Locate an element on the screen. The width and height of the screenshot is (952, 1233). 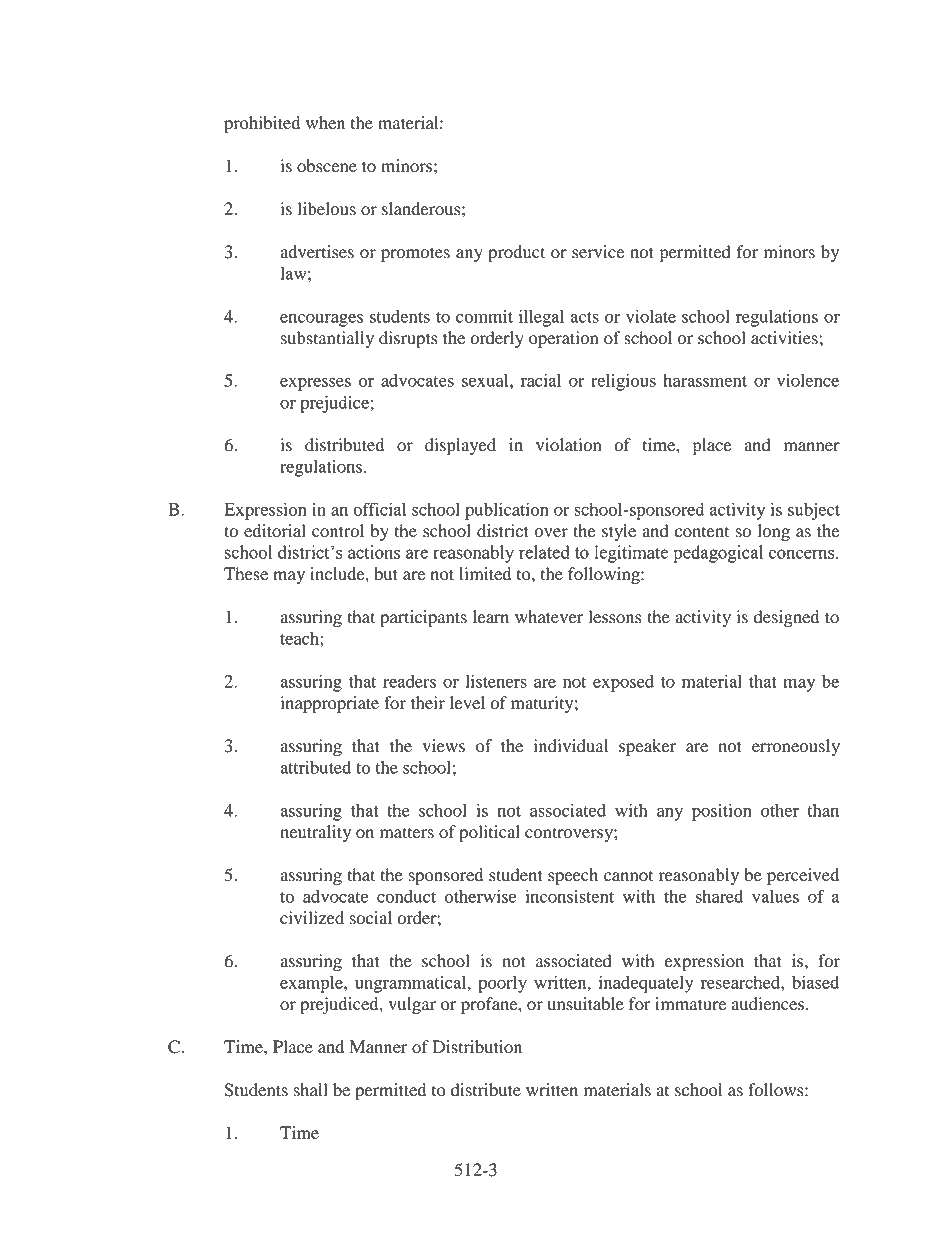
neutrality is located at coordinates (315, 833).
